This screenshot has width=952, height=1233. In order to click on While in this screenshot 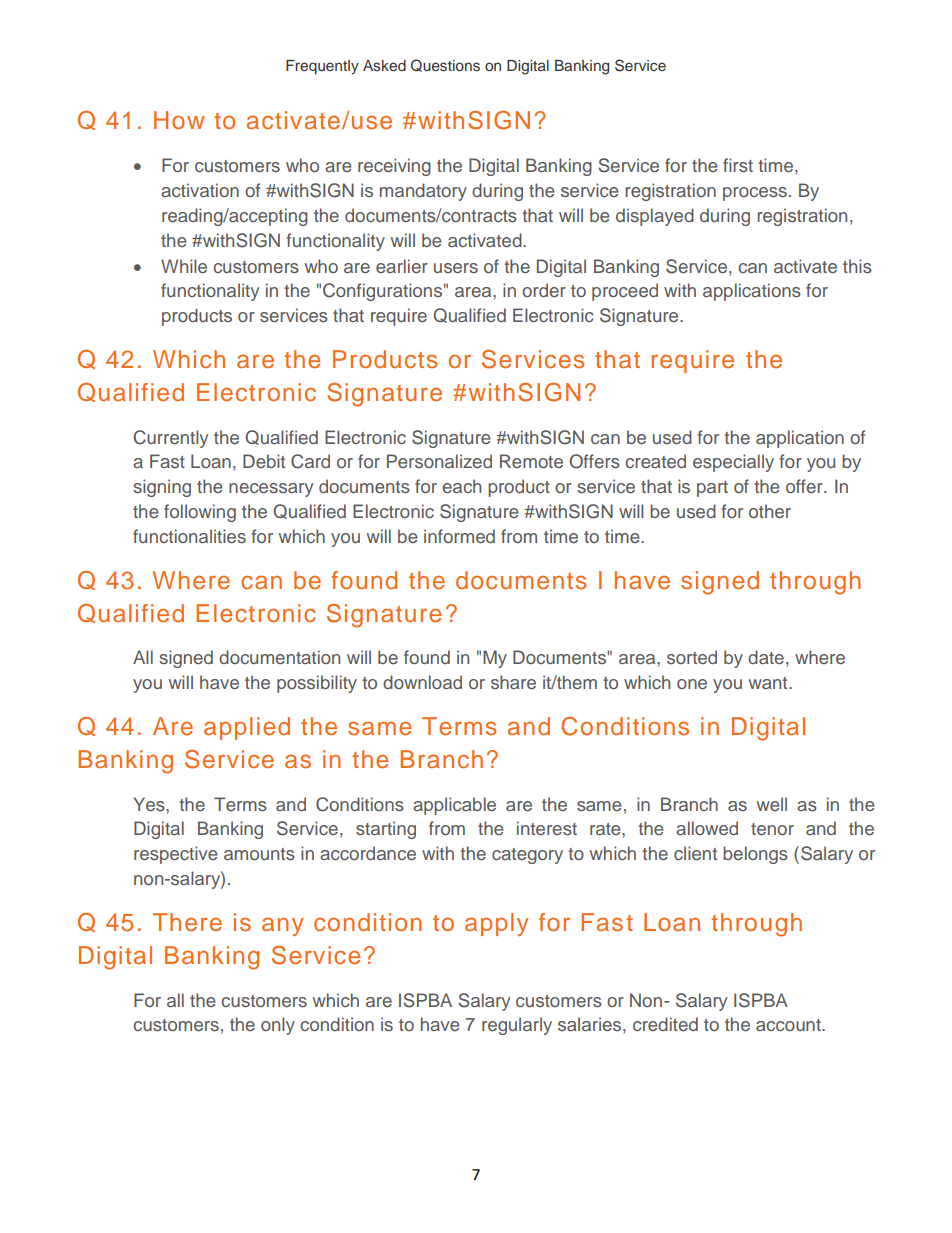, I will do `click(184, 266)`.
